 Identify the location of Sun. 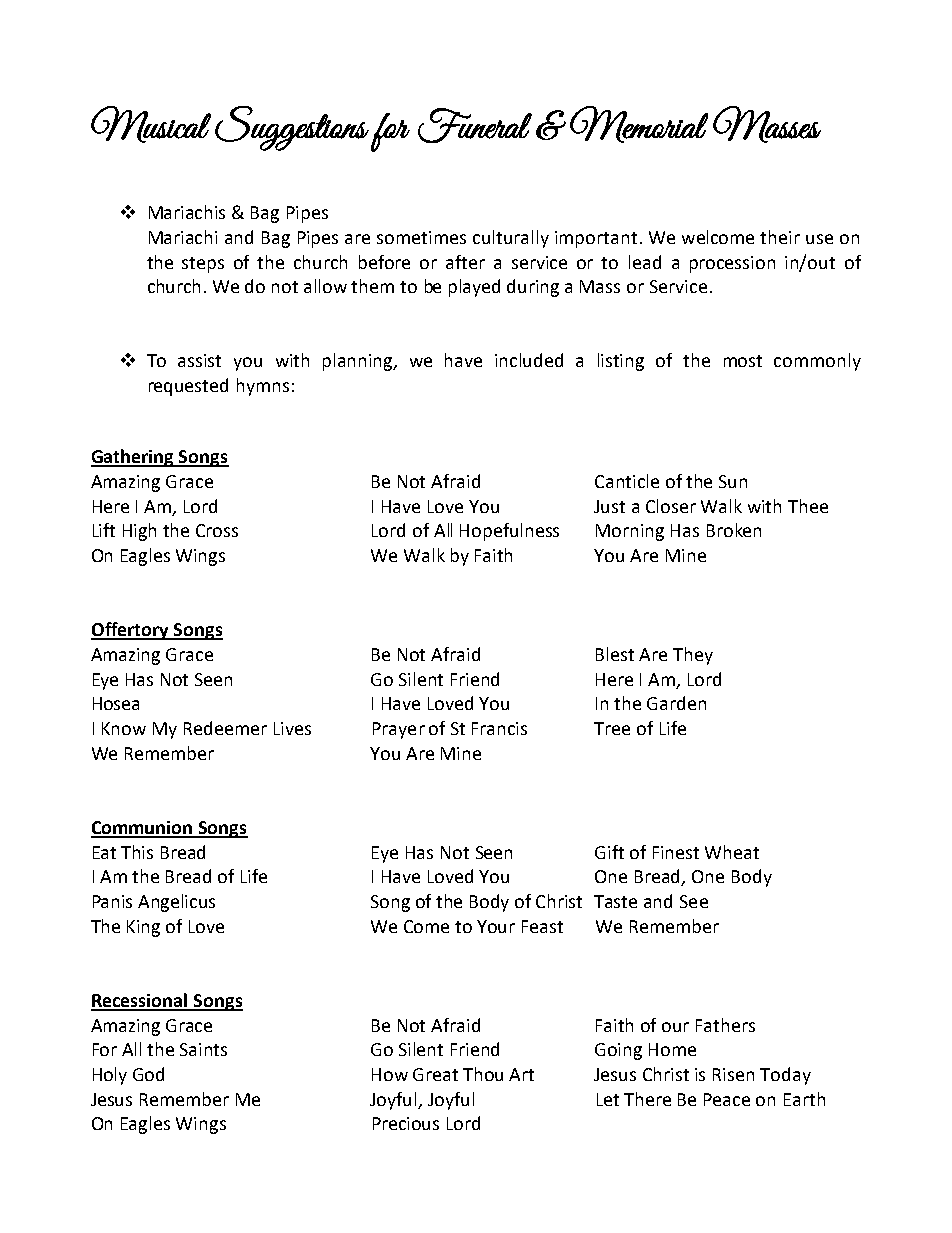
(733, 481).
